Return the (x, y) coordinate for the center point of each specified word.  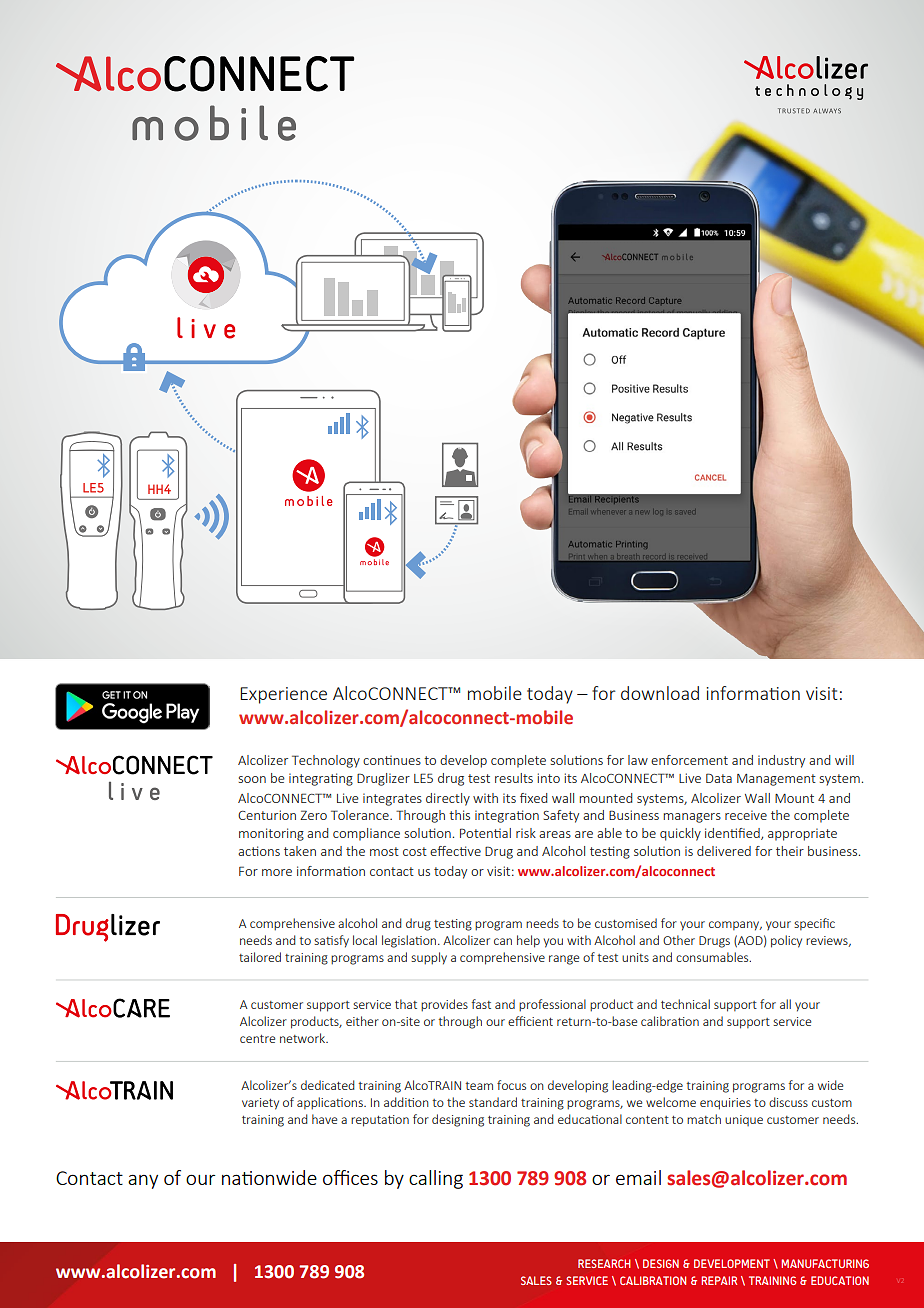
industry (781, 761)
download (660, 693)
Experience (283, 695)
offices (350, 1177)
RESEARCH (604, 1263)
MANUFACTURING (825, 1263)
